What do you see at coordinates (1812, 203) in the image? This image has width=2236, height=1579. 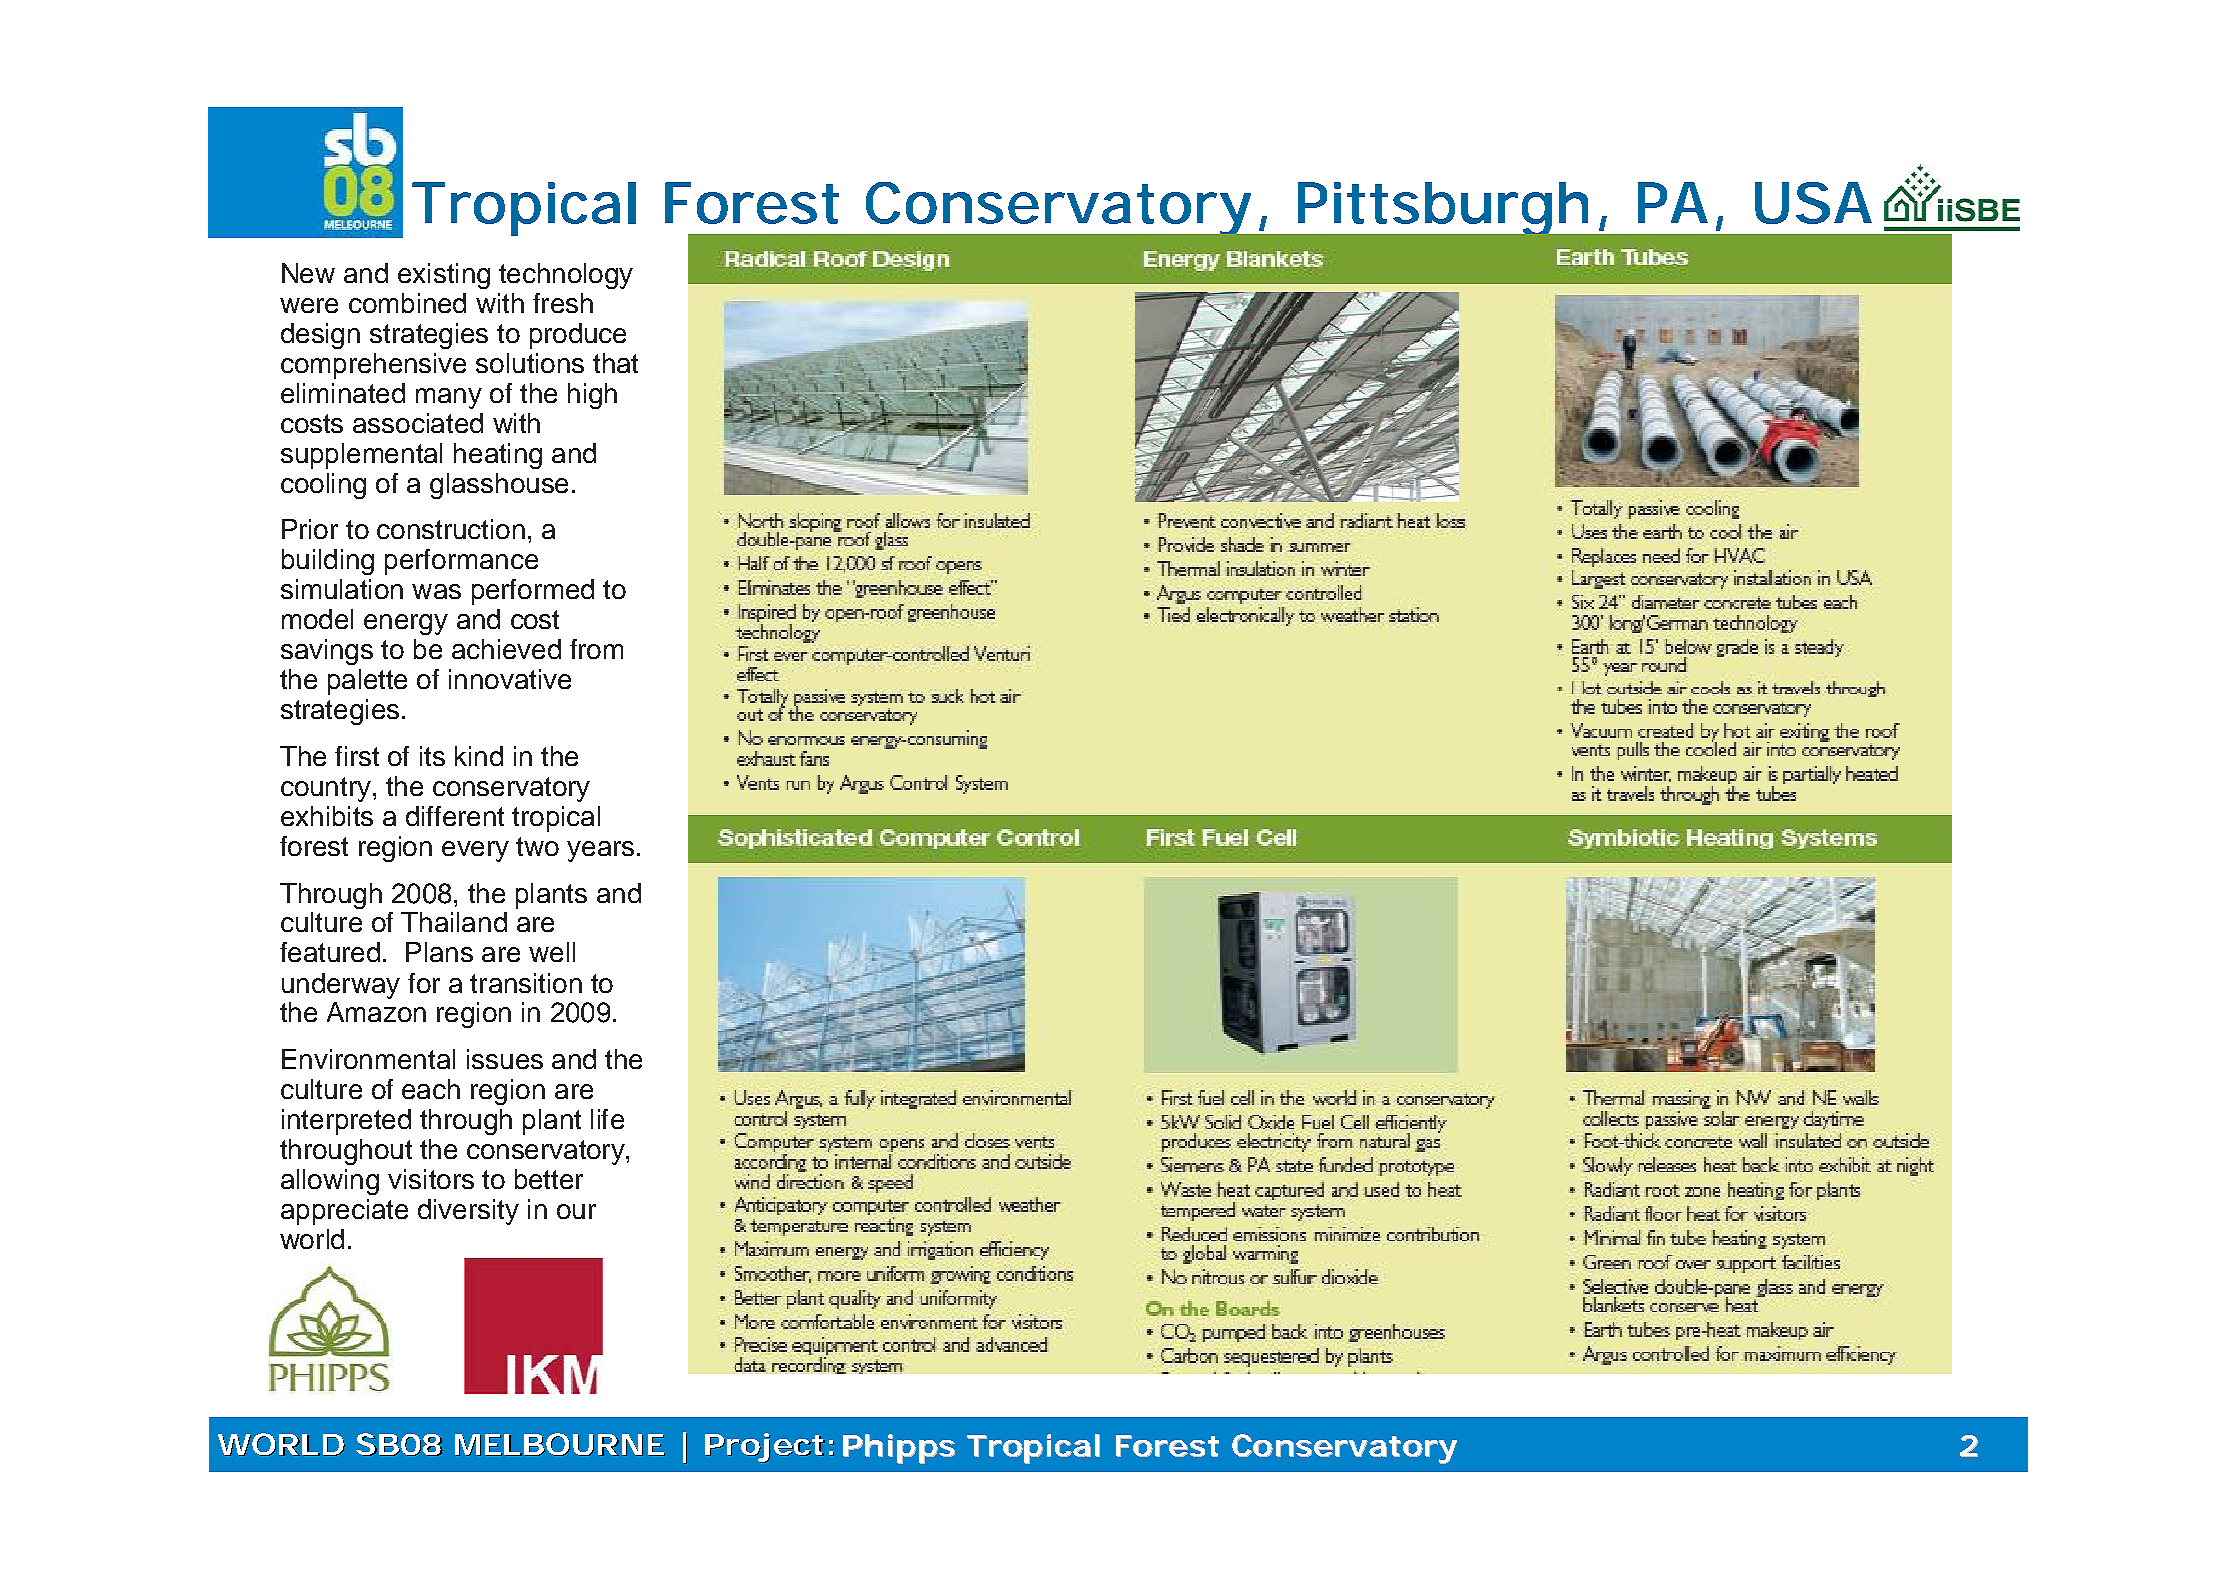 I see `USA` at bounding box center [1812, 203].
